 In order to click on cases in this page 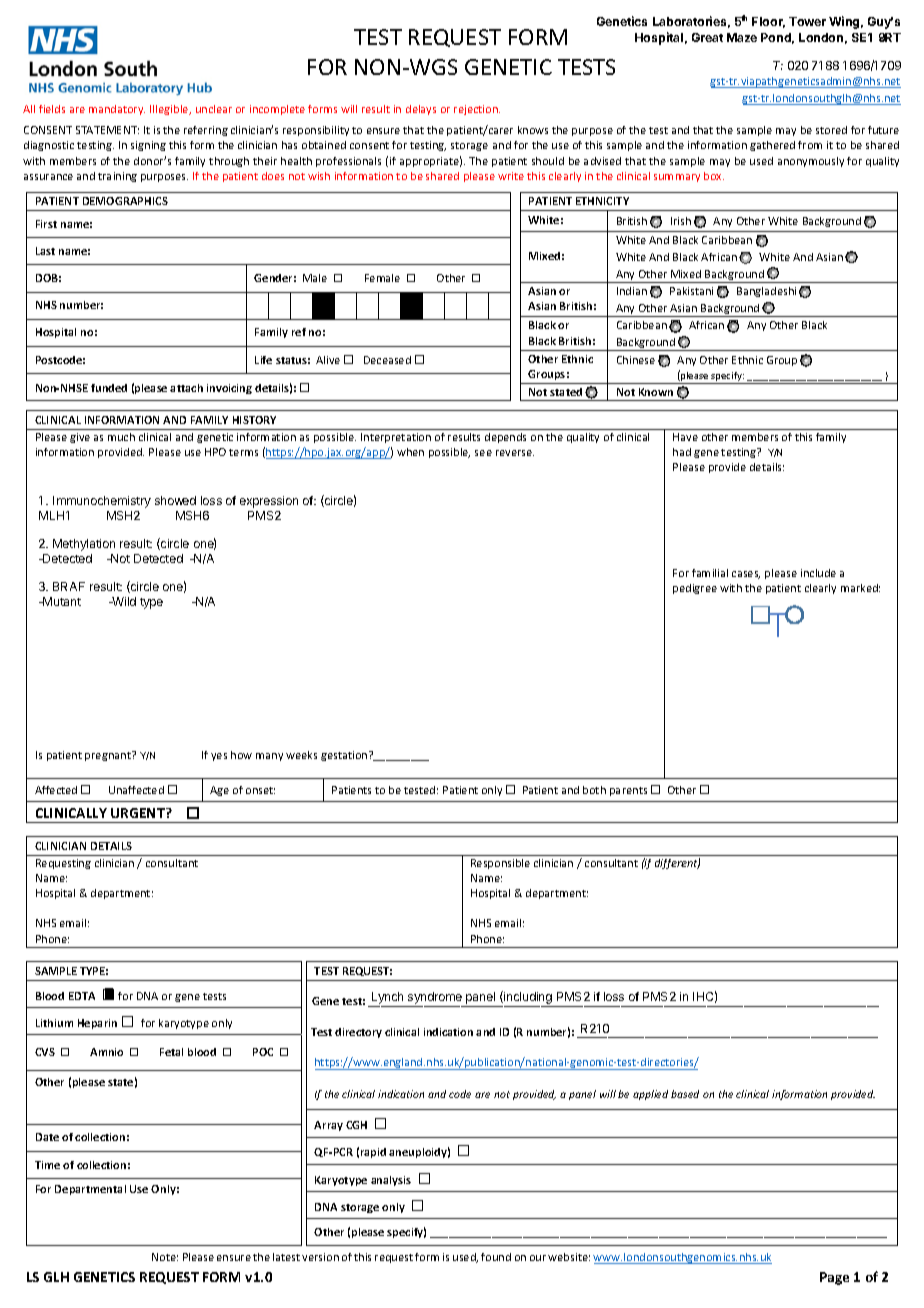, I will do `click(746, 575)`.
